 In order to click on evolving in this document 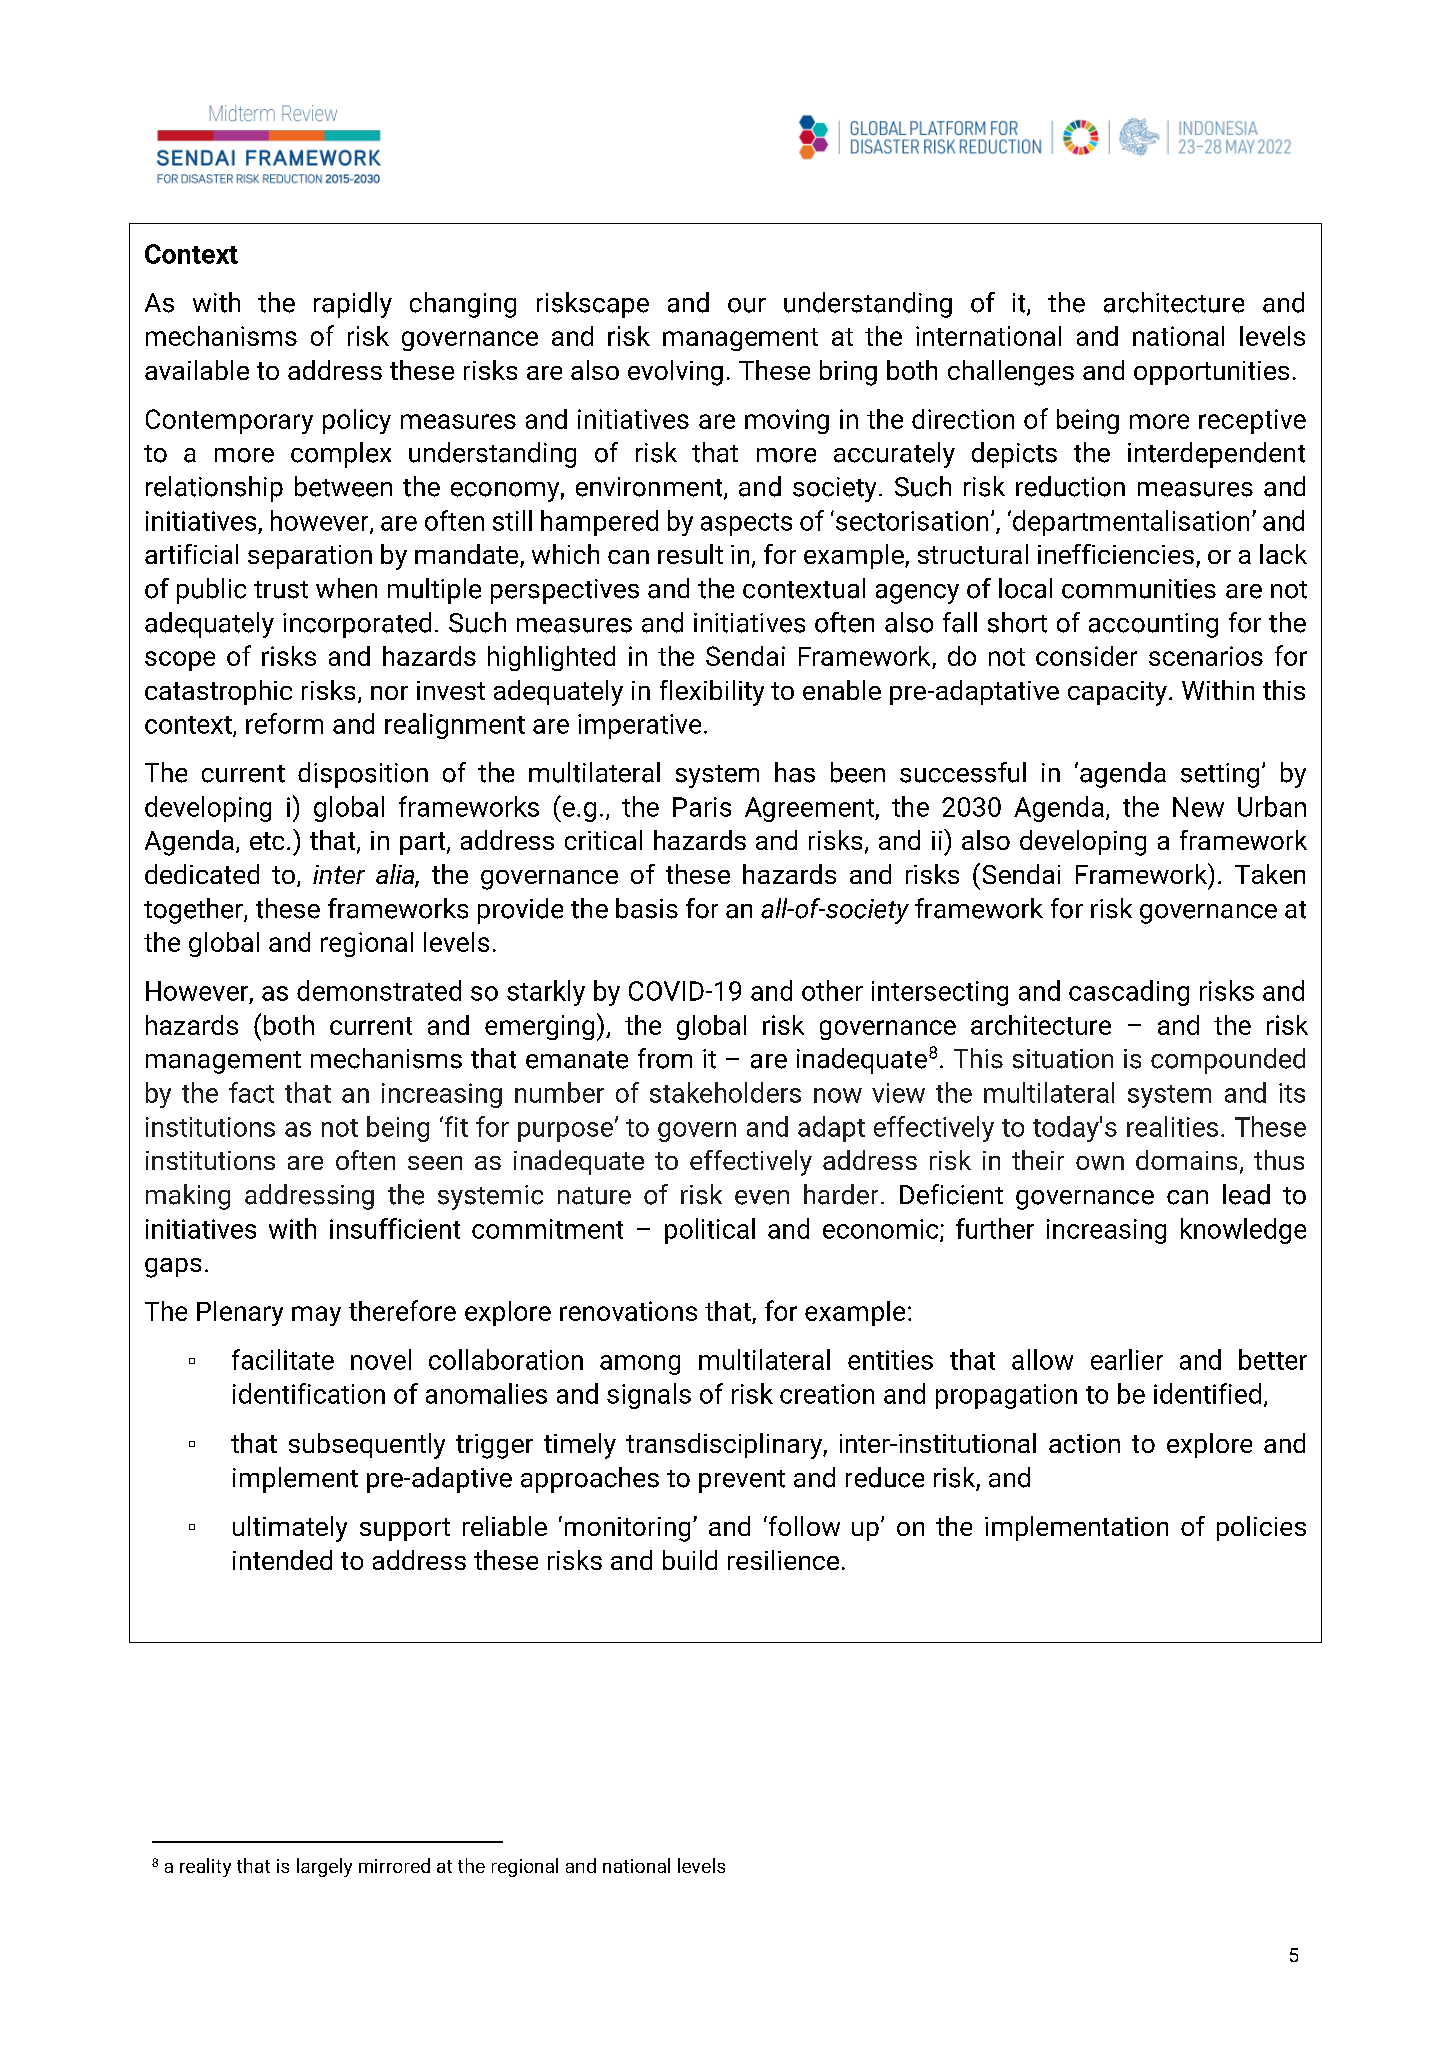, I will do `click(675, 373)`.
